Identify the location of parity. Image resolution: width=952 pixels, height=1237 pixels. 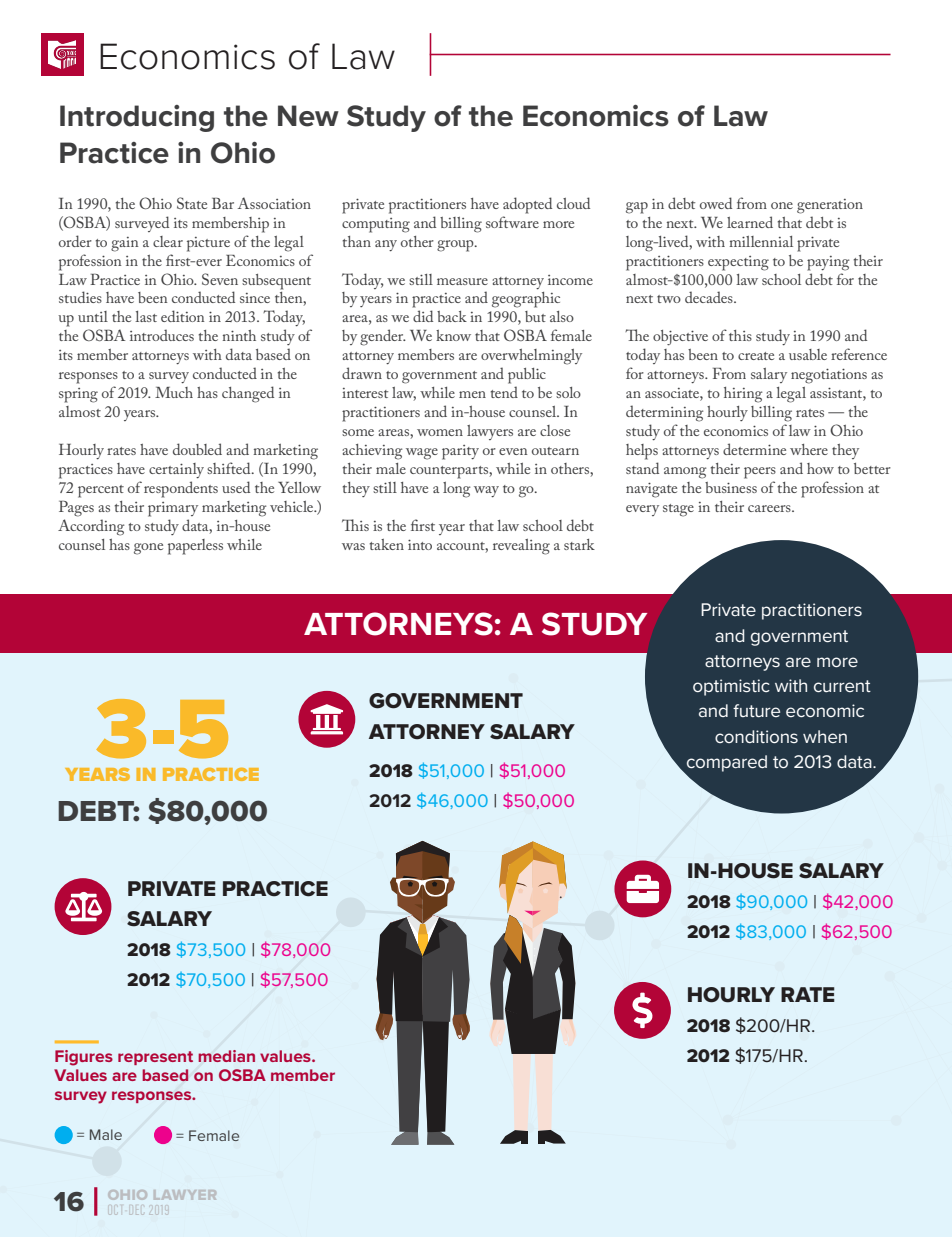
(460, 452).
